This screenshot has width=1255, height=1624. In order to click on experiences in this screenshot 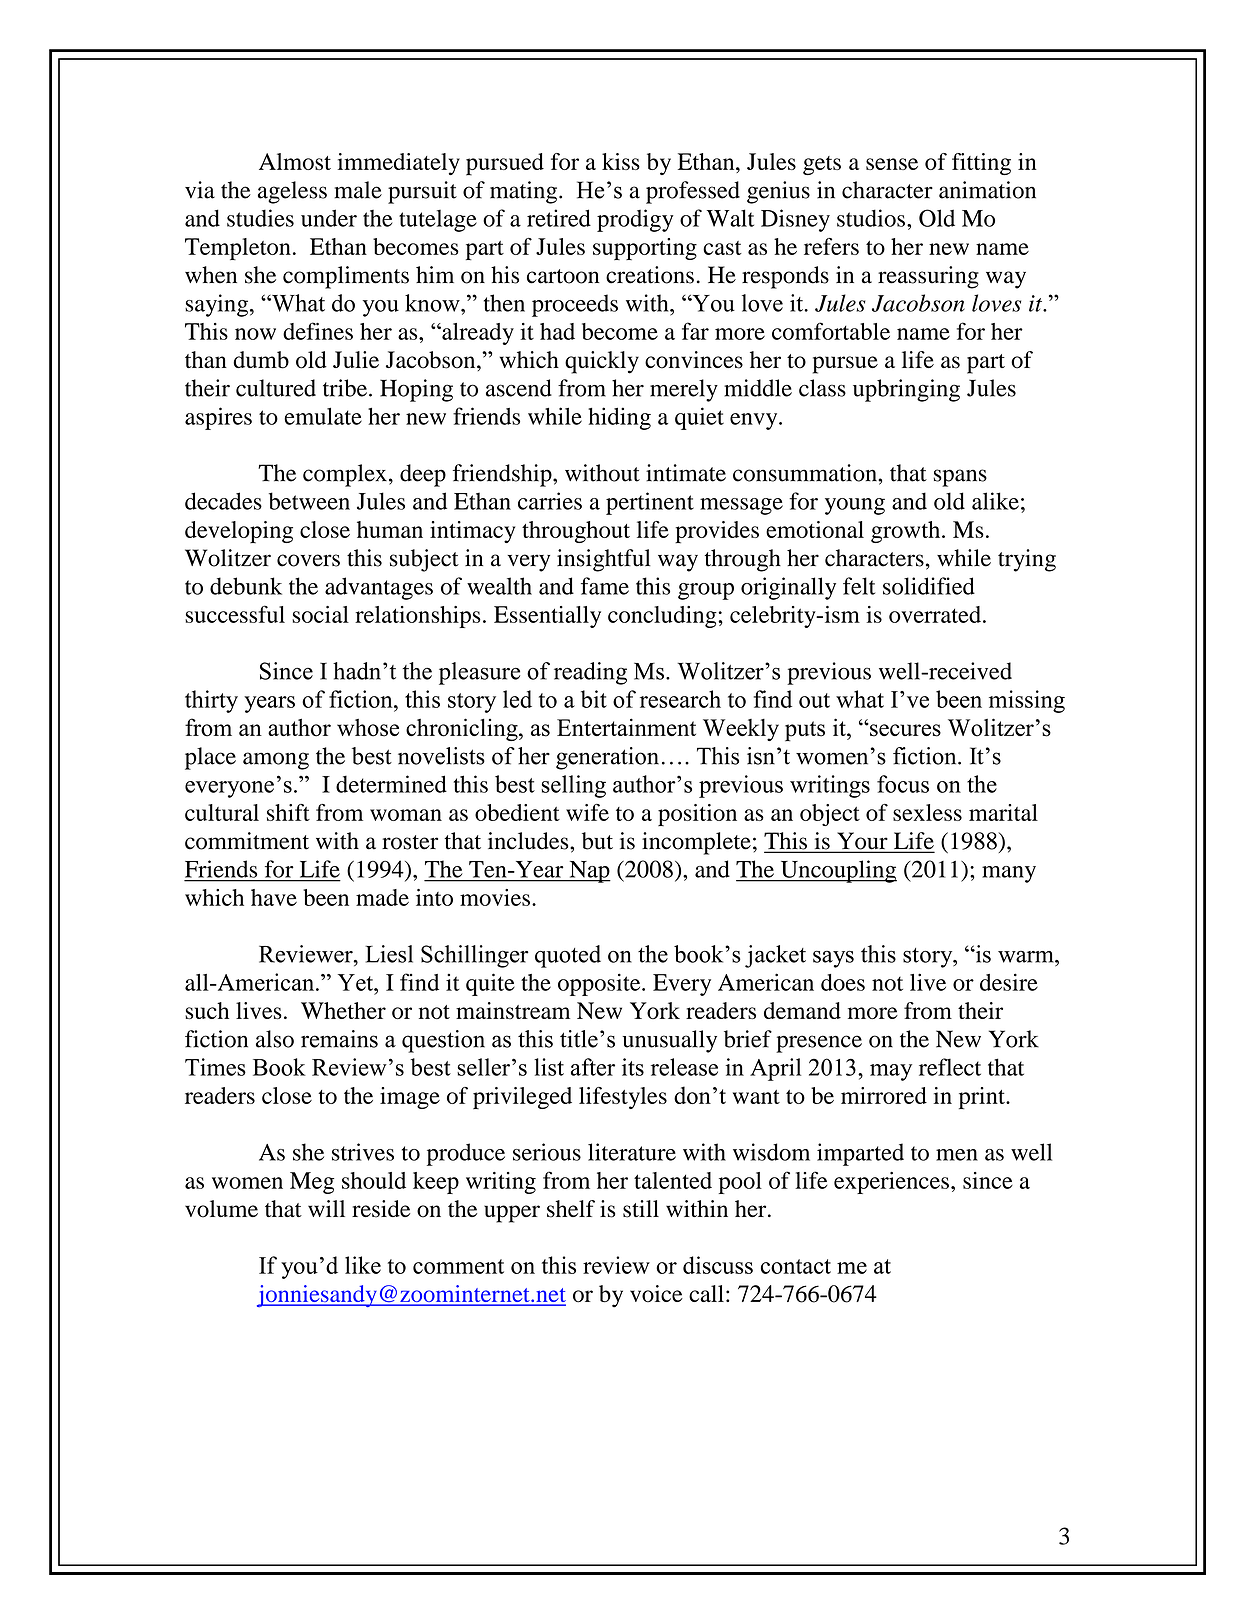, I will do `click(891, 1183)`.
